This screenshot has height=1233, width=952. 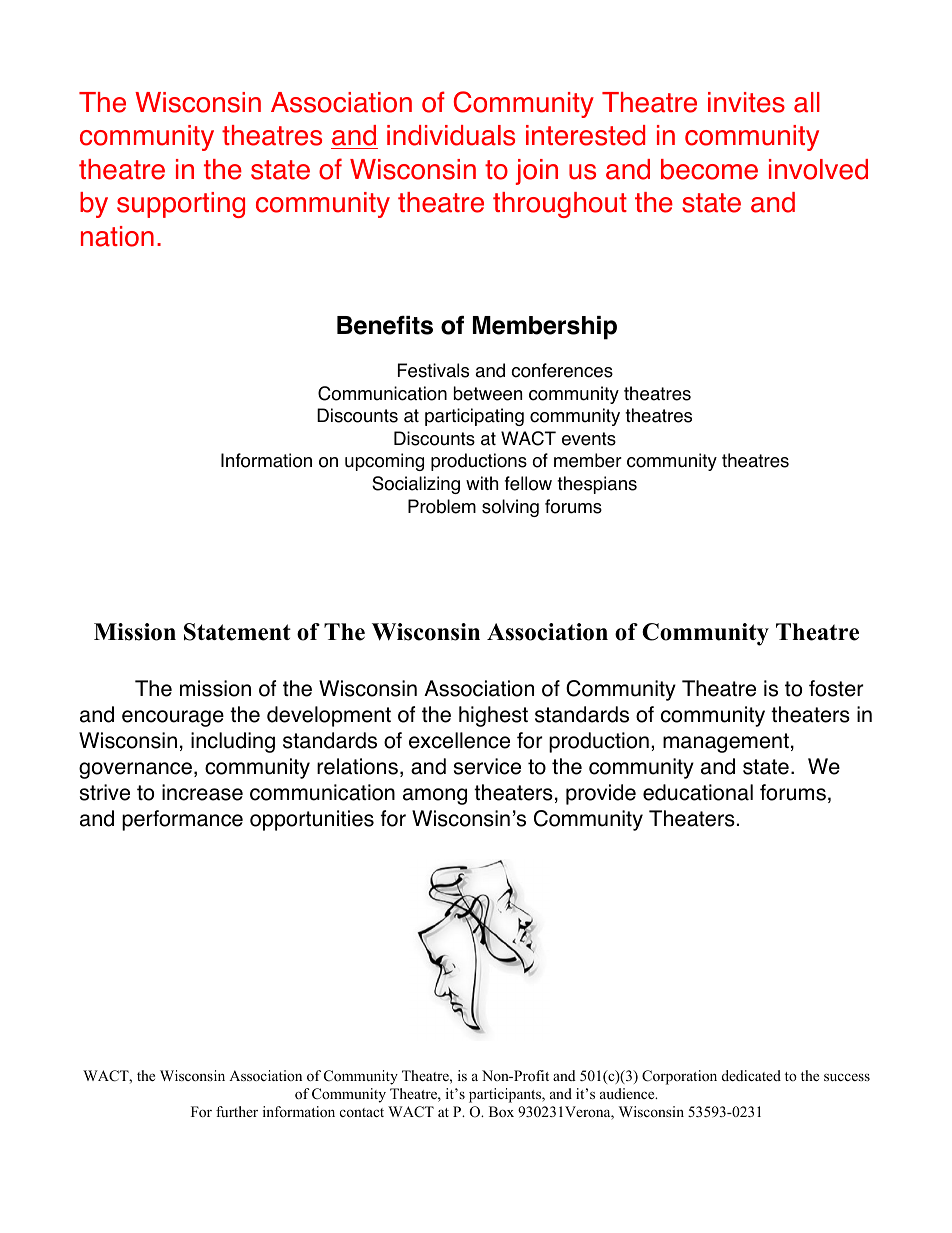 What do you see at coordinates (726, 743) in the screenshot?
I see `management` at bounding box center [726, 743].
